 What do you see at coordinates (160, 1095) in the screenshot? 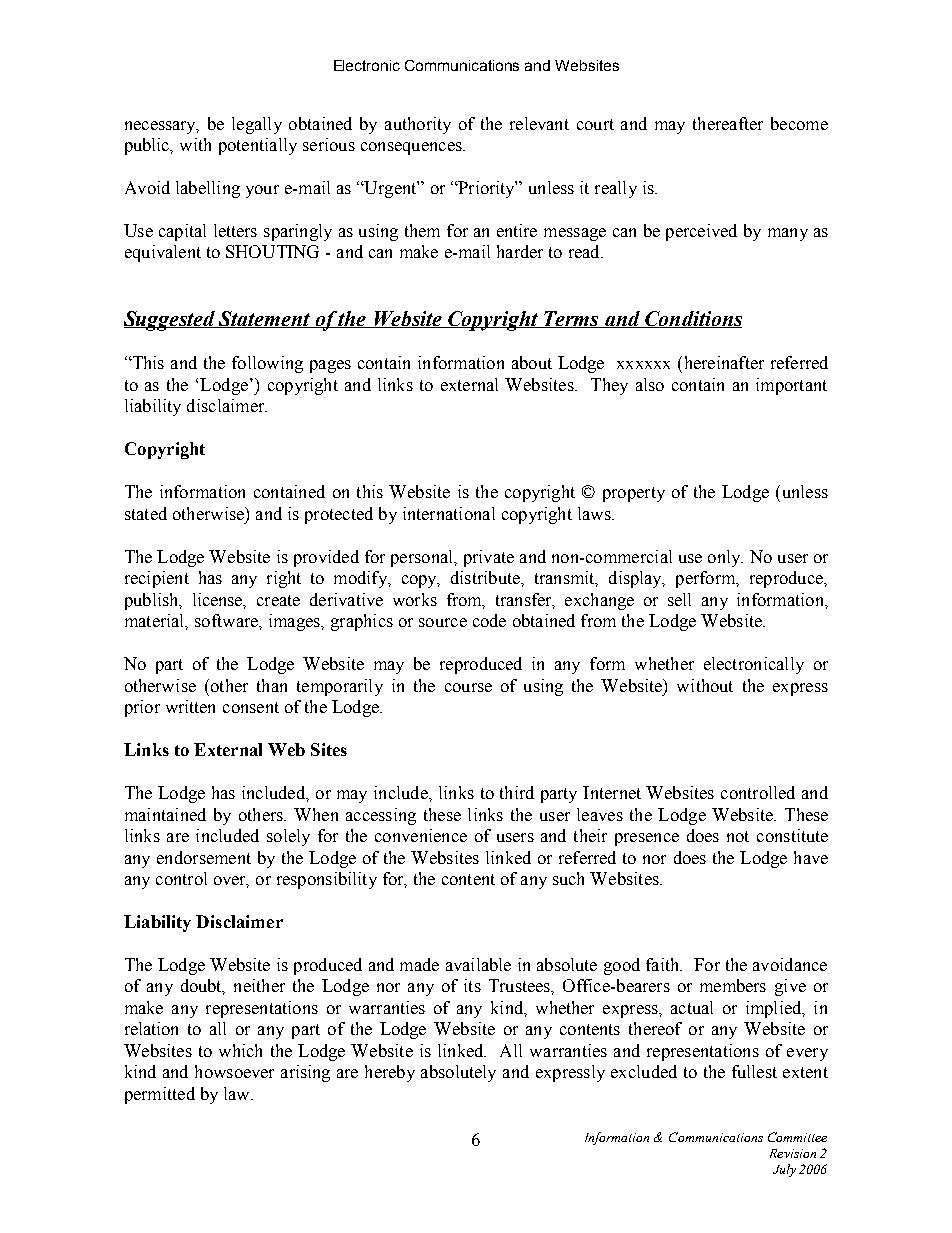
I see `permitted` at bounding box center [160, 1095].
